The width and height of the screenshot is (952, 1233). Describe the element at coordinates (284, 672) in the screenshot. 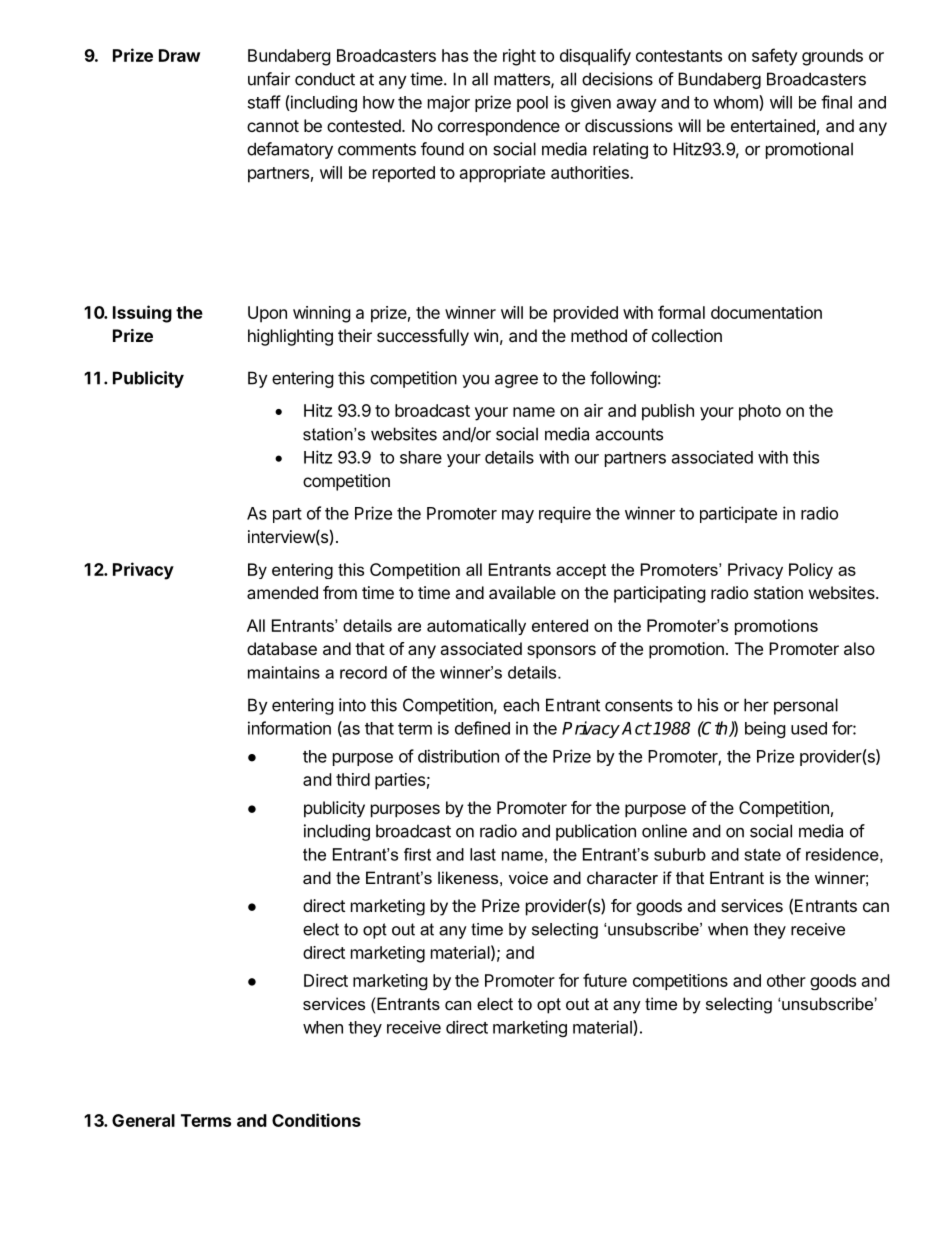

I see `maintains` at that location.
